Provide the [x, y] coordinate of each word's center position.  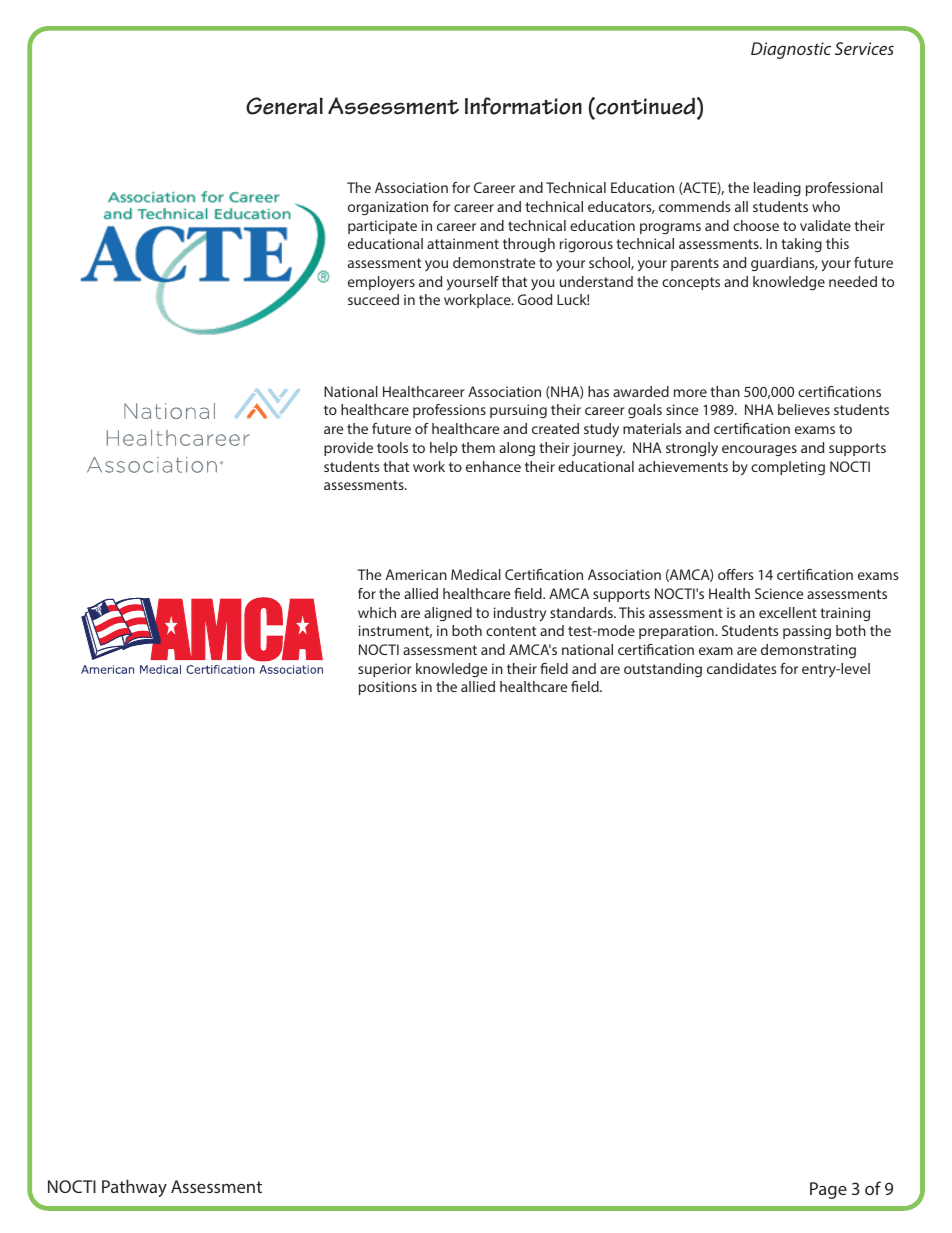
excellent [788, 612]
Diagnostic [791, 50]
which [377, 612]
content [511, 631]
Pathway [134, 1188]
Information [523, 106]
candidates [742, 668]
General [284, 106]
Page [828, 1190]
